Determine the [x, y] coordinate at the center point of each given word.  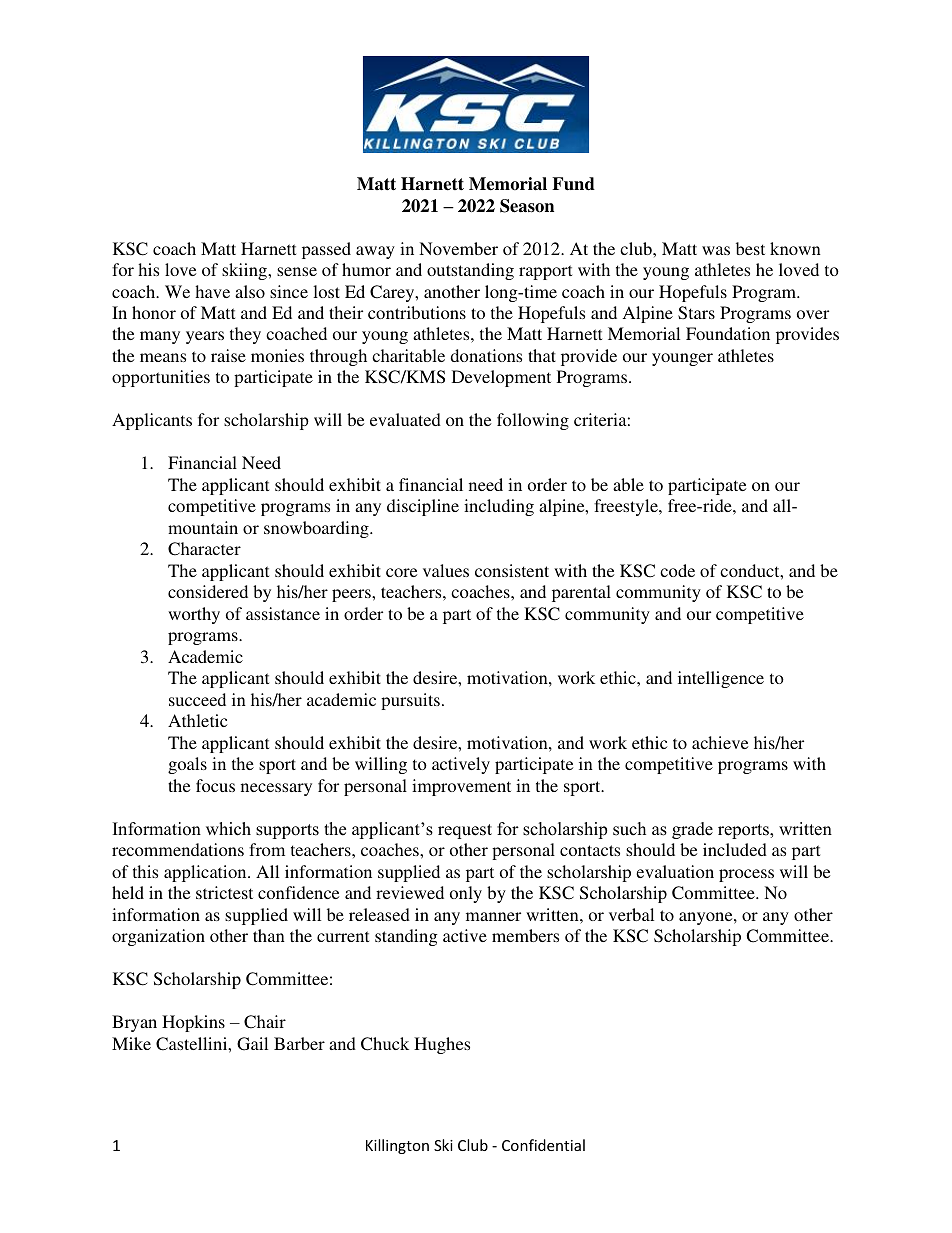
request [465, 831]
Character [204, 549]
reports [744, 831]
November [458, 248]
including [499, 507]
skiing [245, 271]
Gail [252, 1044]
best [750, 248]
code [677, 570]
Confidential [543, 1145]
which [228, 829]
